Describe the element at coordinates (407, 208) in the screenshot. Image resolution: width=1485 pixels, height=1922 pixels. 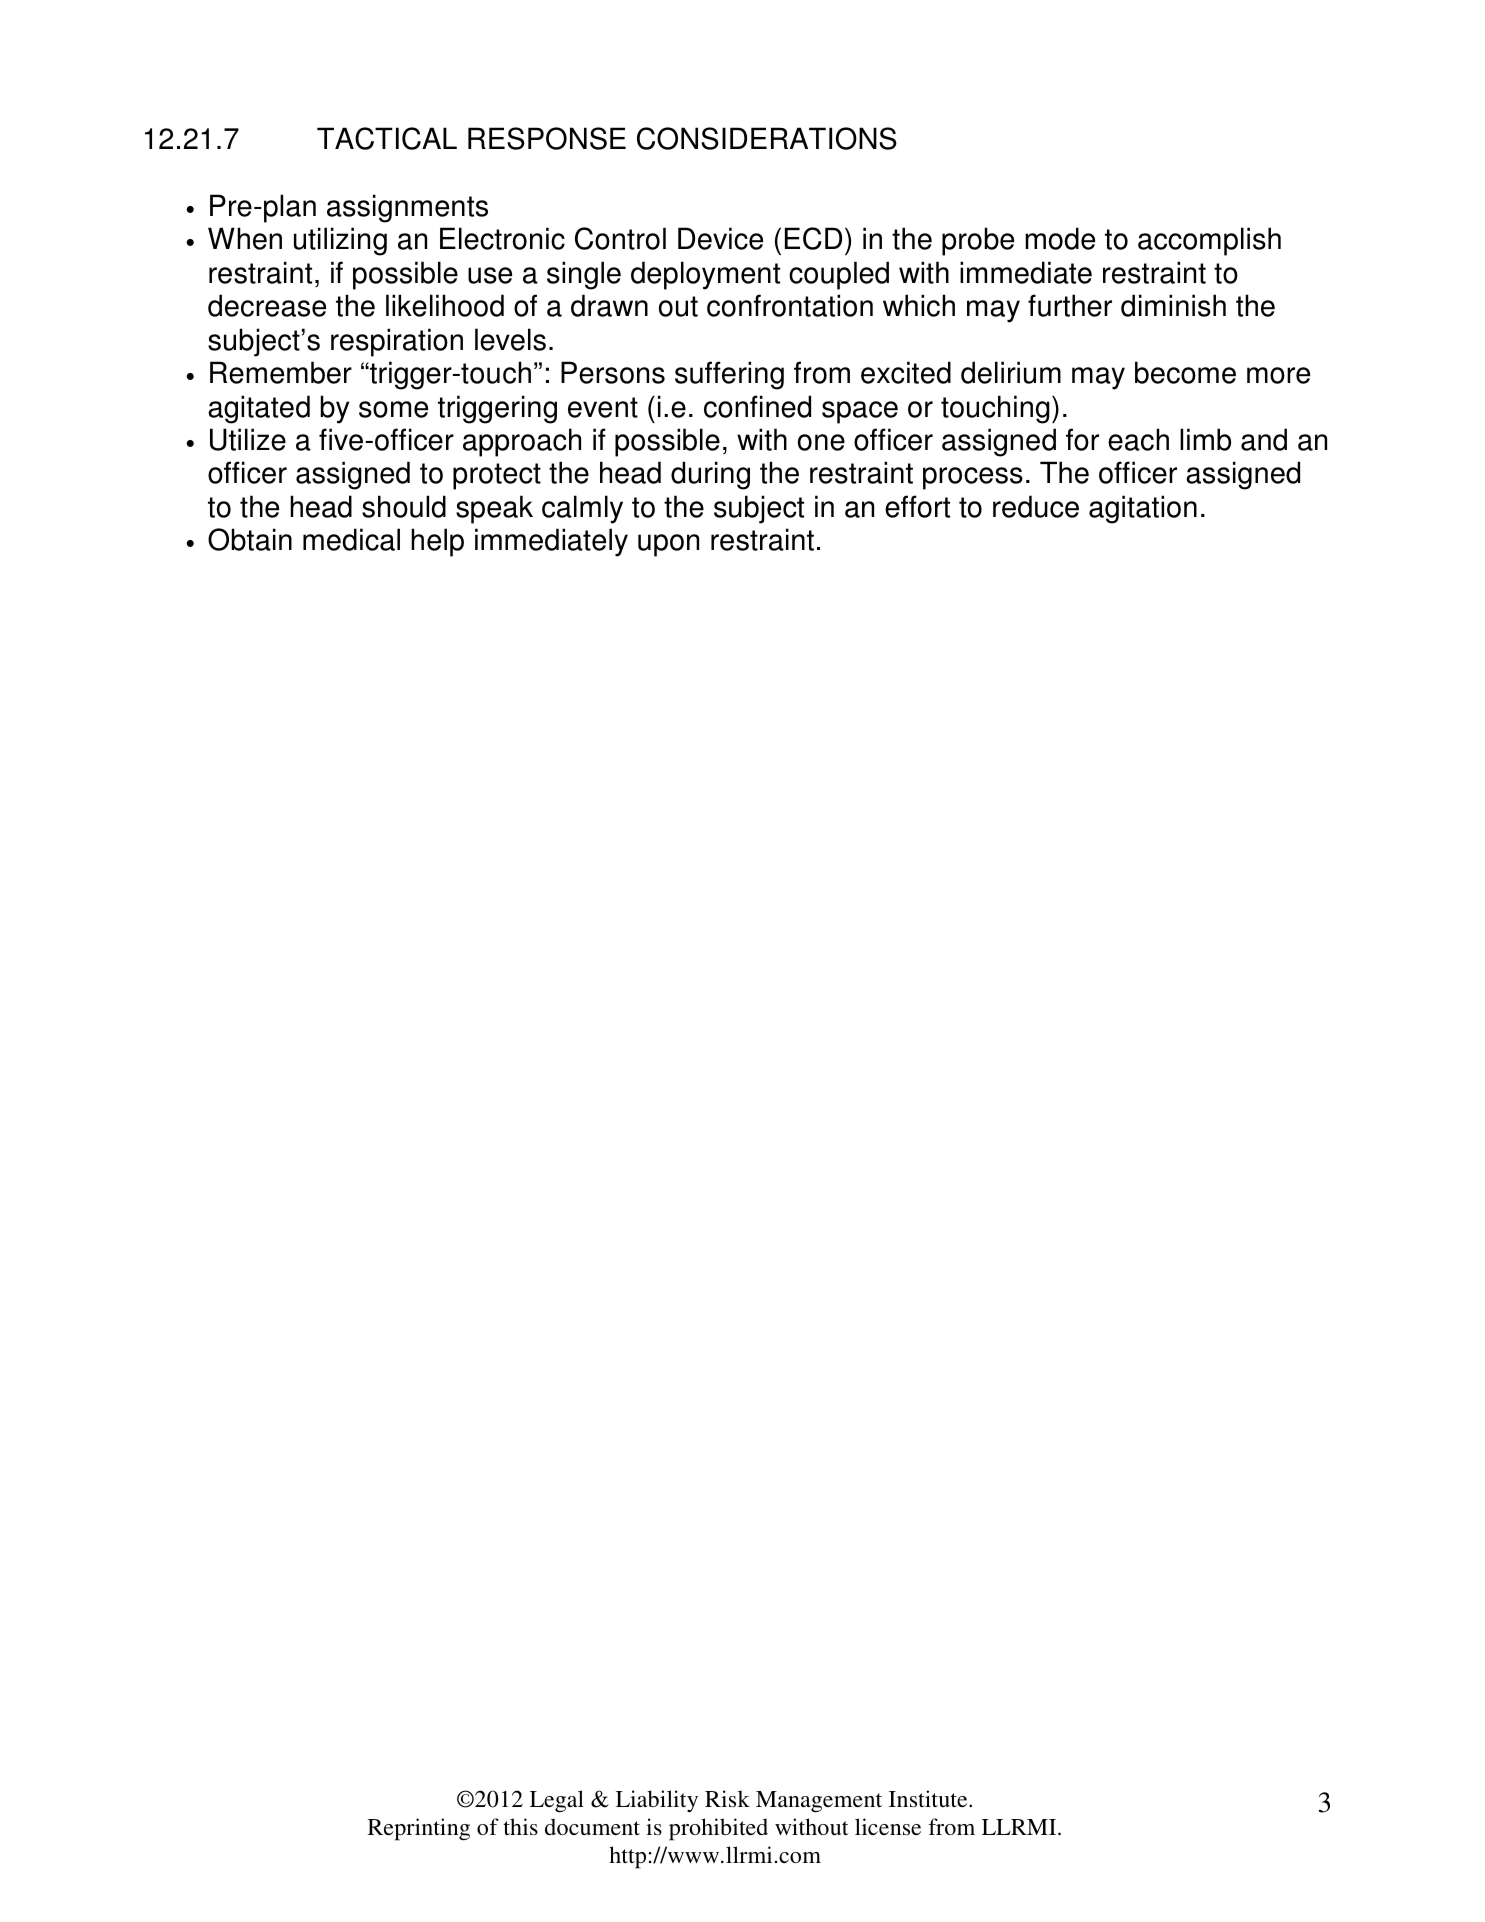
I see `assignments` at that location.
